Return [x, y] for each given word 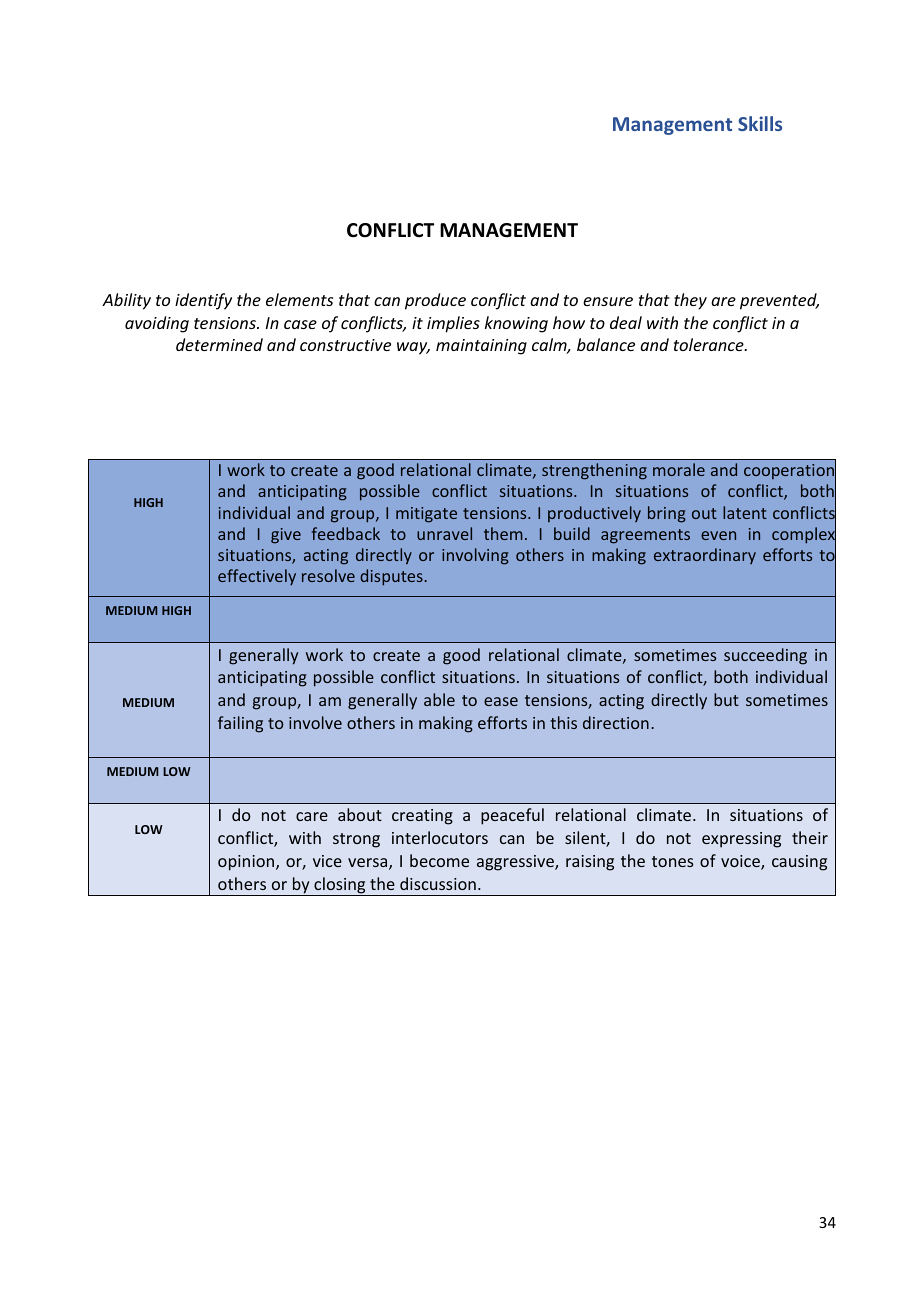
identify [203, 301]
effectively [257, 577]
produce [435, 301]
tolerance [710, 344]
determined [219, 344]
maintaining [481, 347]
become [439, 860]
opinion [247, 863]
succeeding [765, 656]
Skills [760, 123]
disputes [392, 577]
